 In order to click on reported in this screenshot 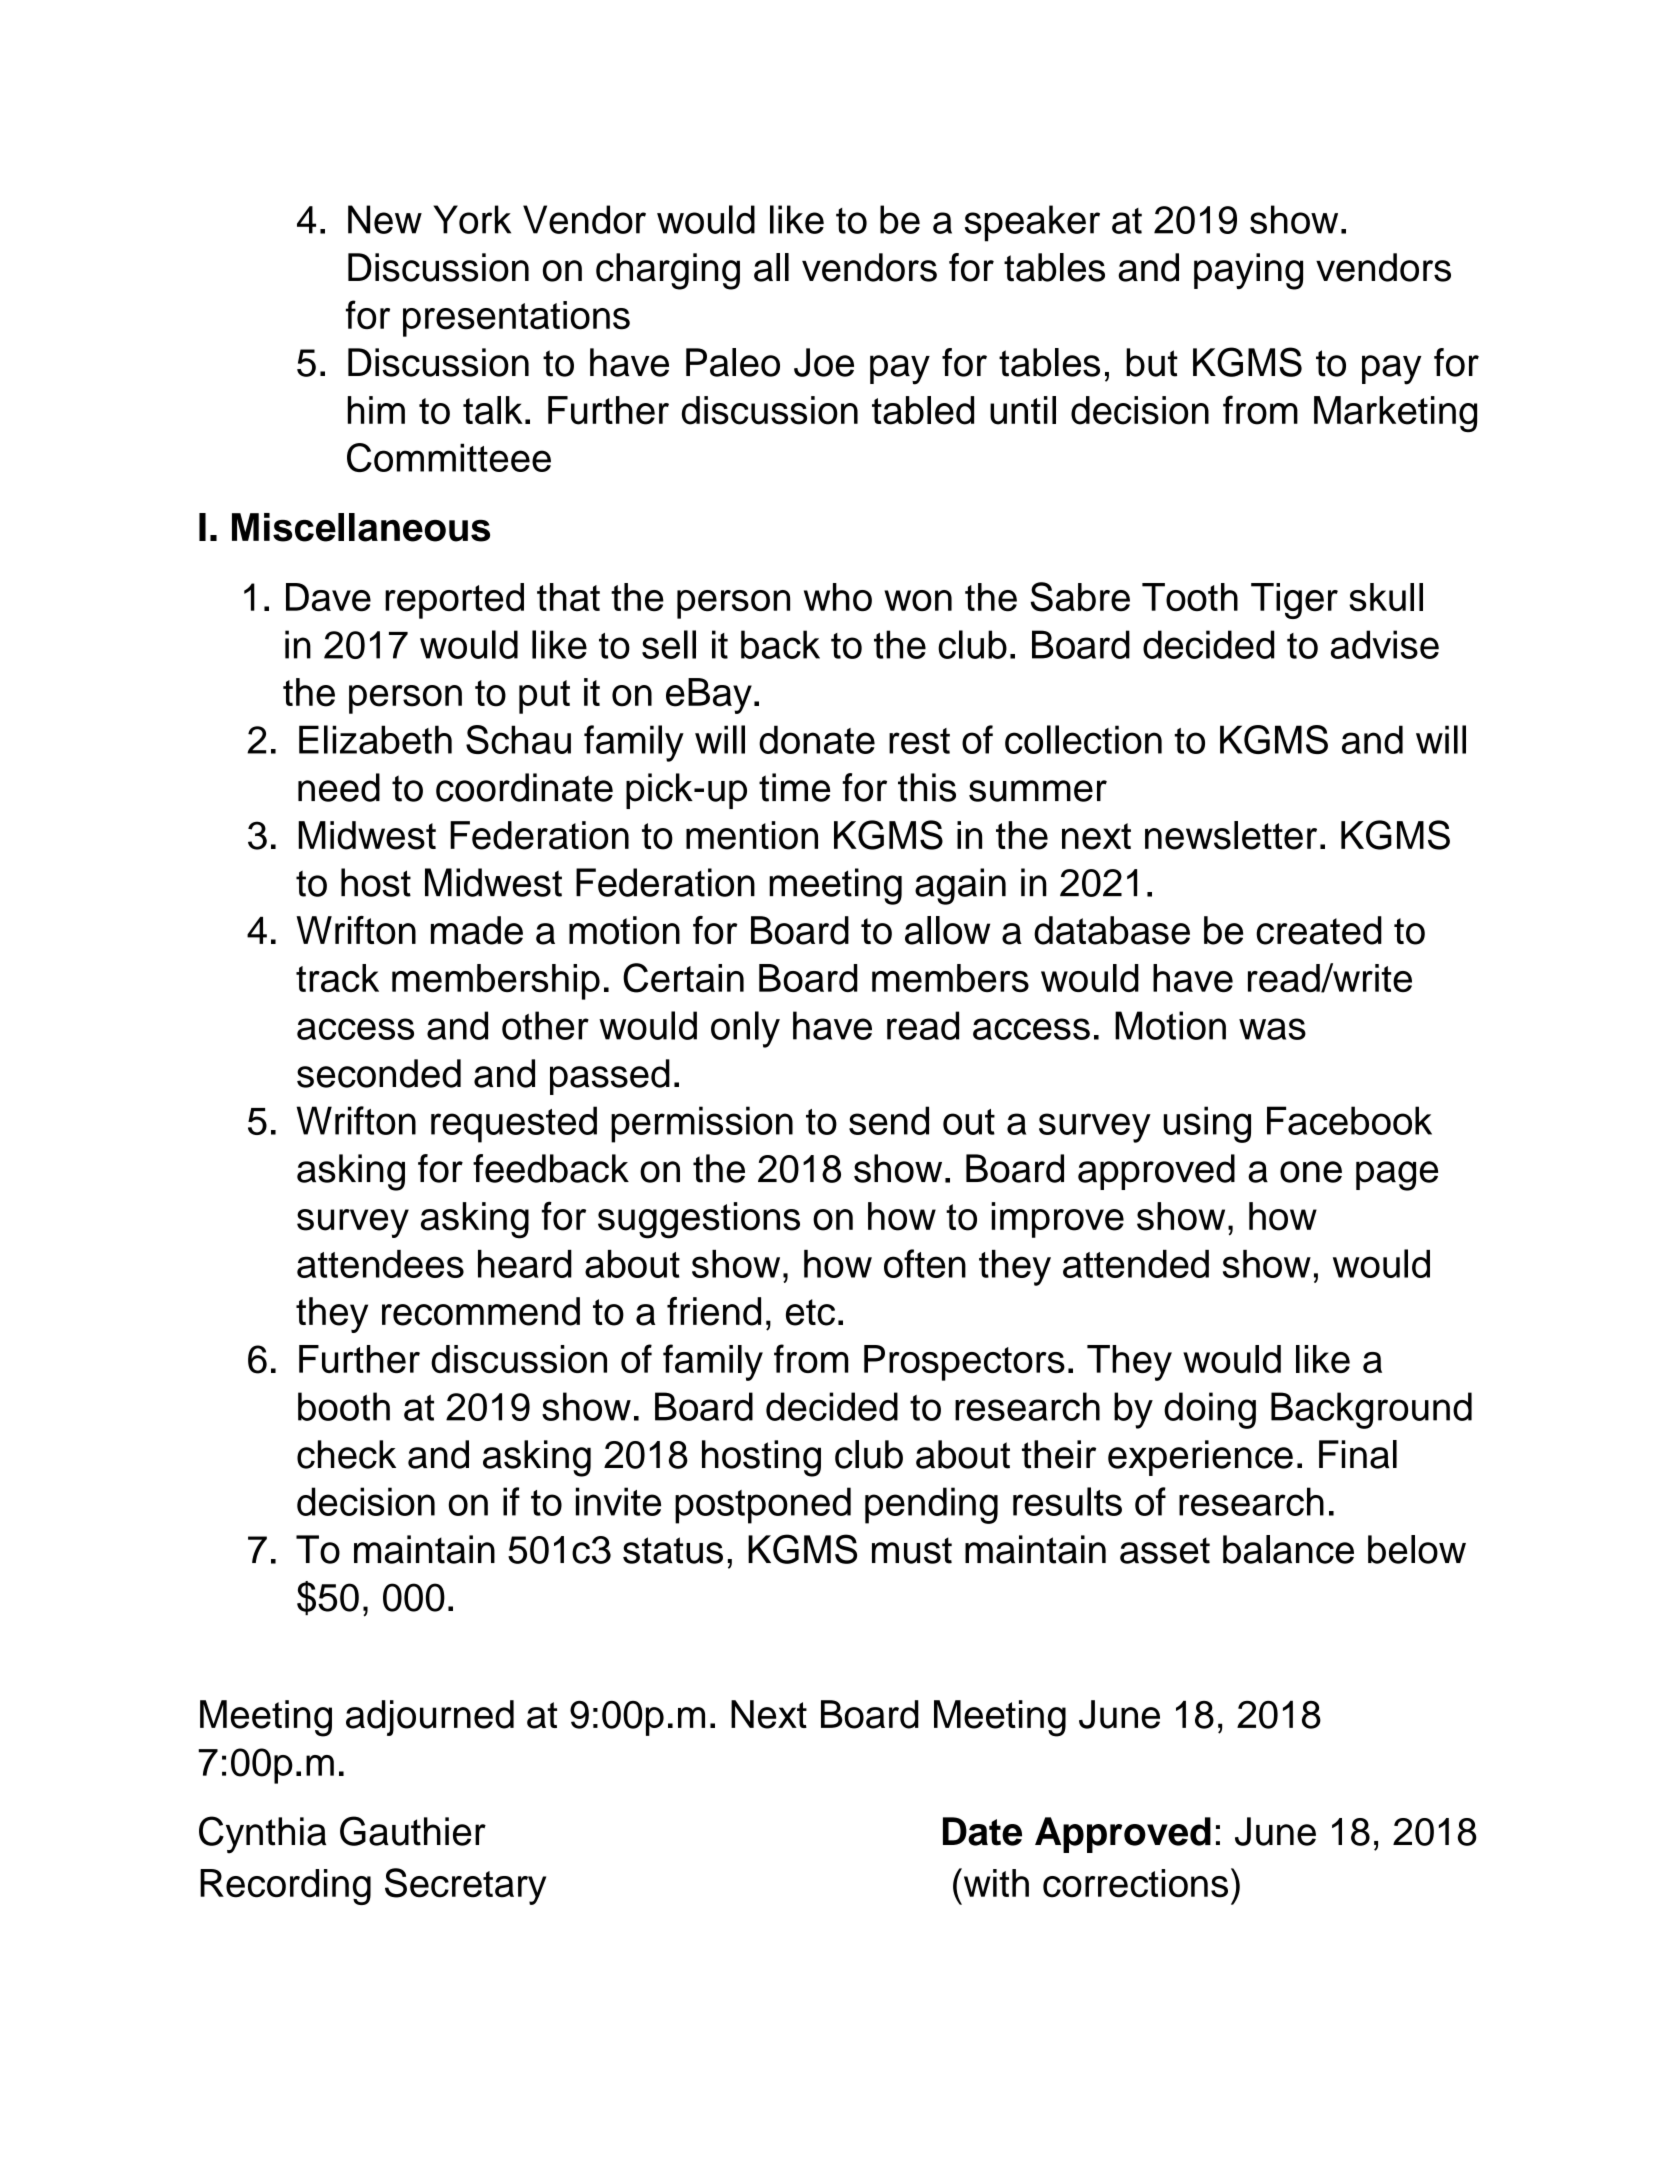, I will do `click(454, 601)`.
